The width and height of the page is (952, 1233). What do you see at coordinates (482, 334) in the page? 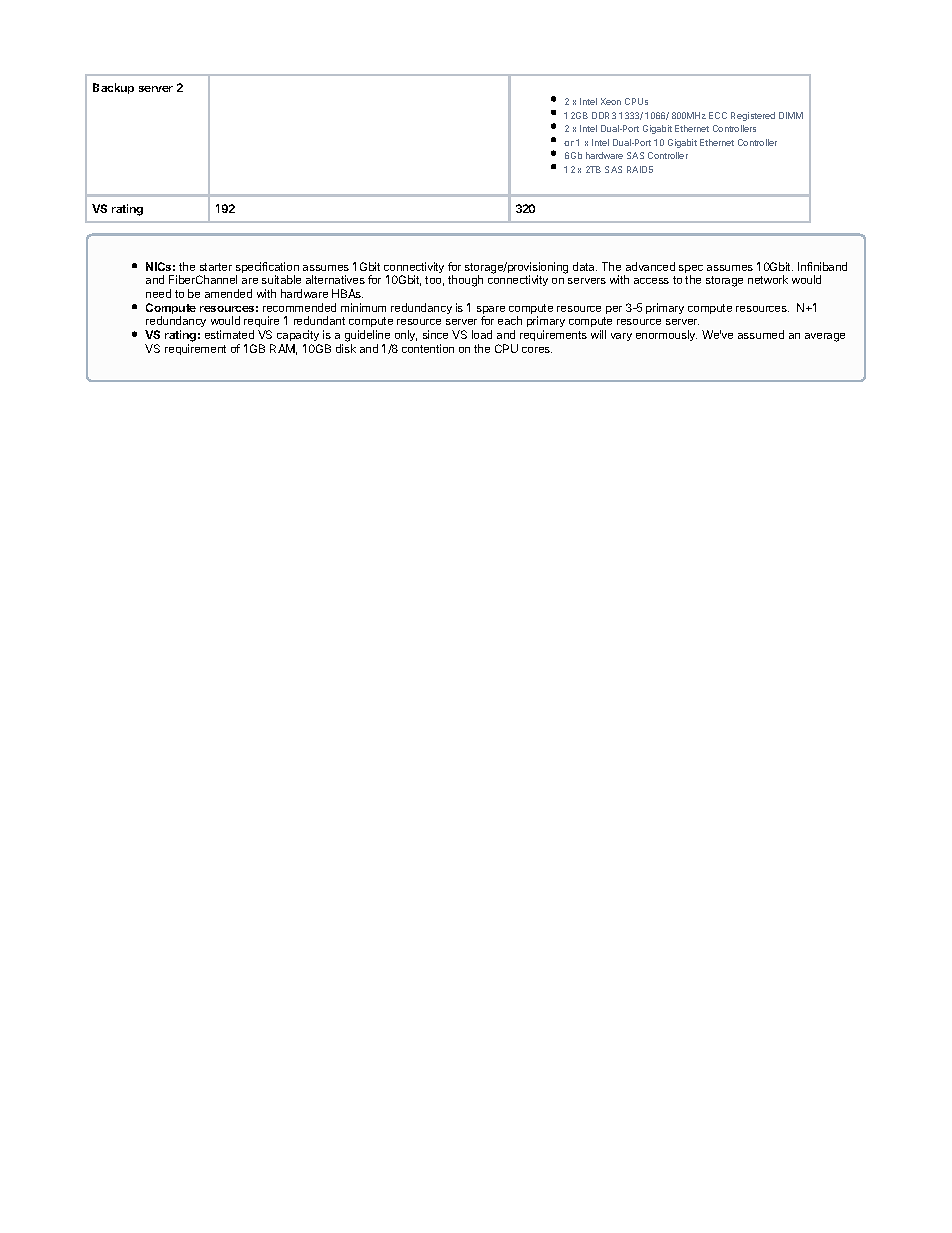
I see `load` at bounding box center [482, 334].
